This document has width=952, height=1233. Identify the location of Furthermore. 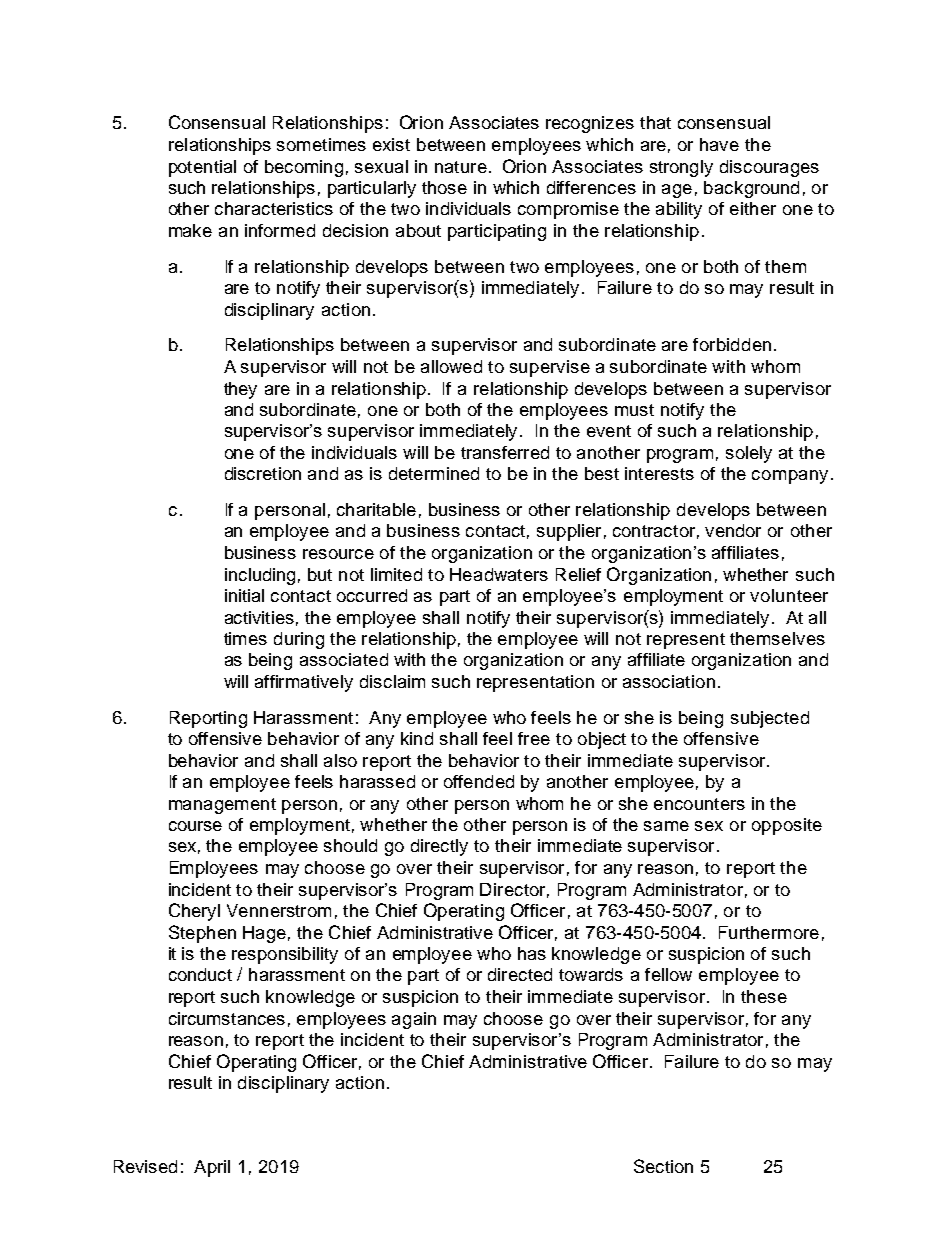
(769, 932).
